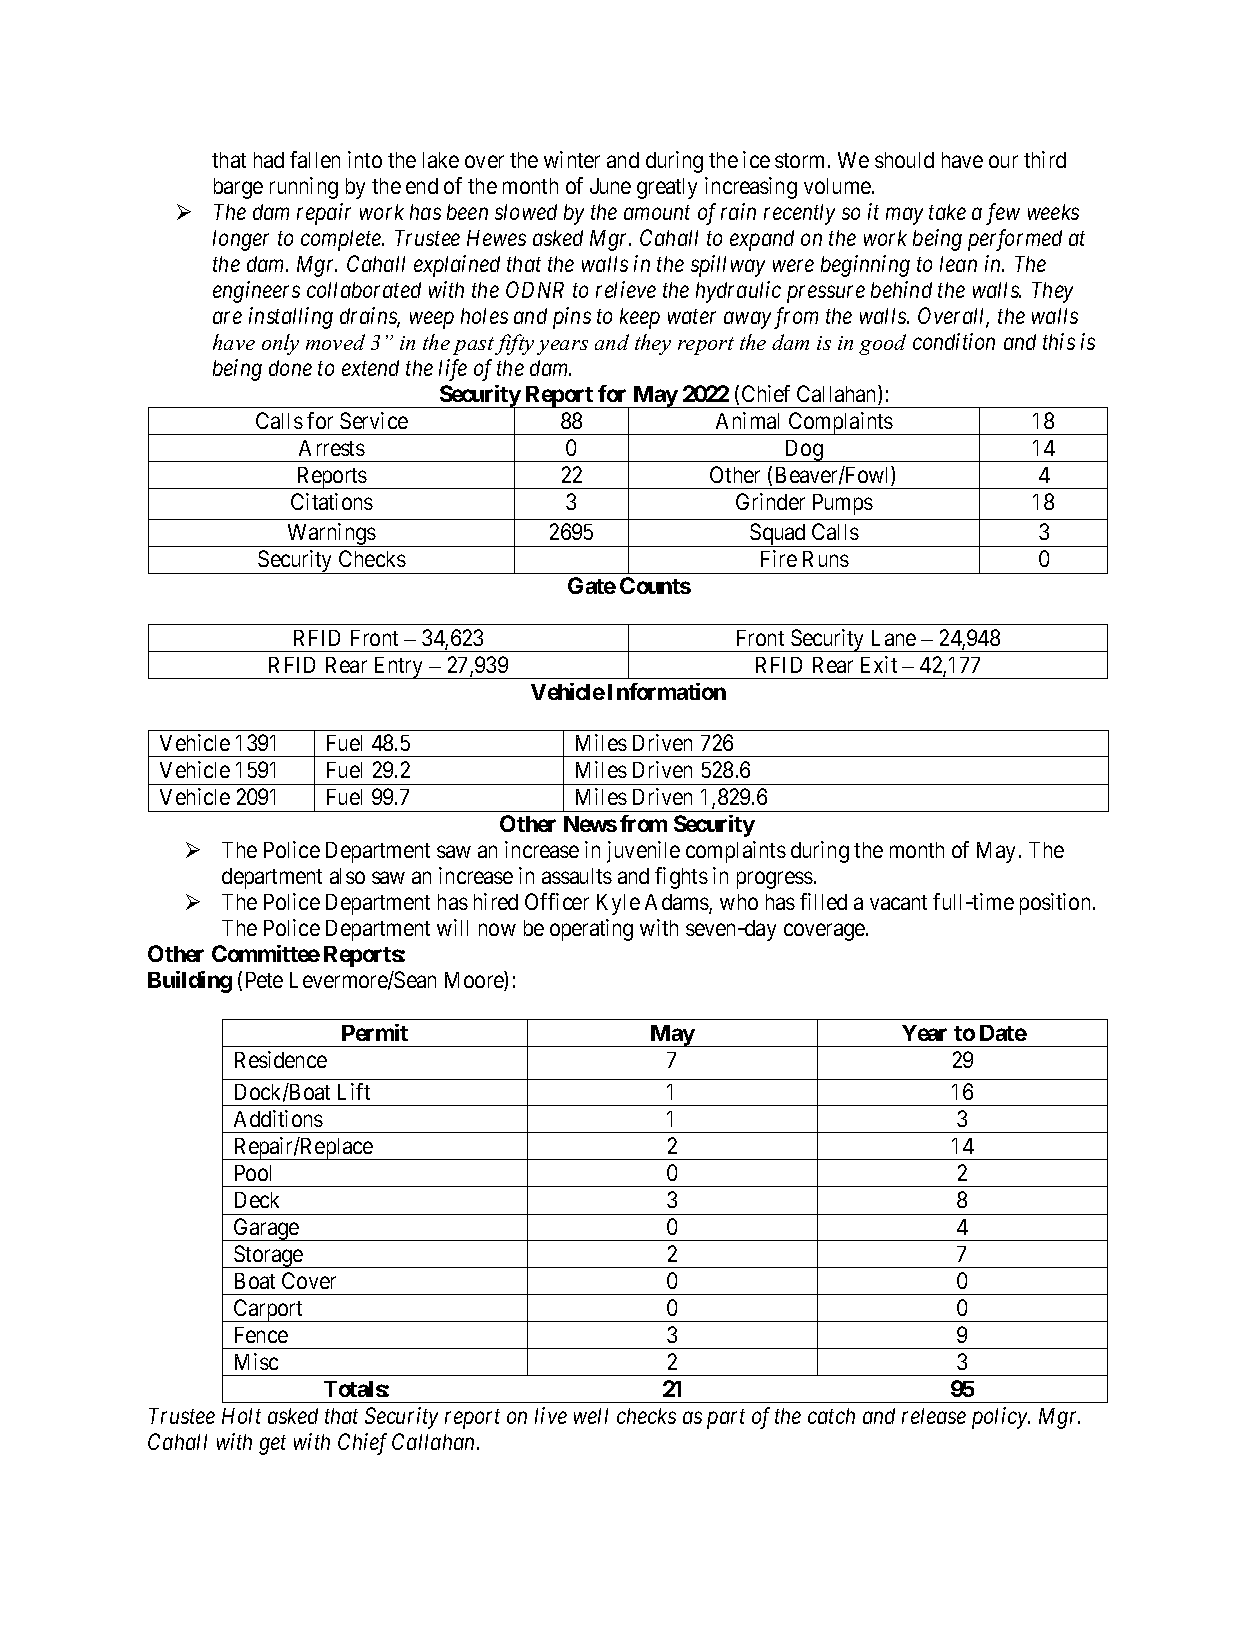  Describe the element at coordinates (591, 1416) in the screenshot. I see `well` at that location.
